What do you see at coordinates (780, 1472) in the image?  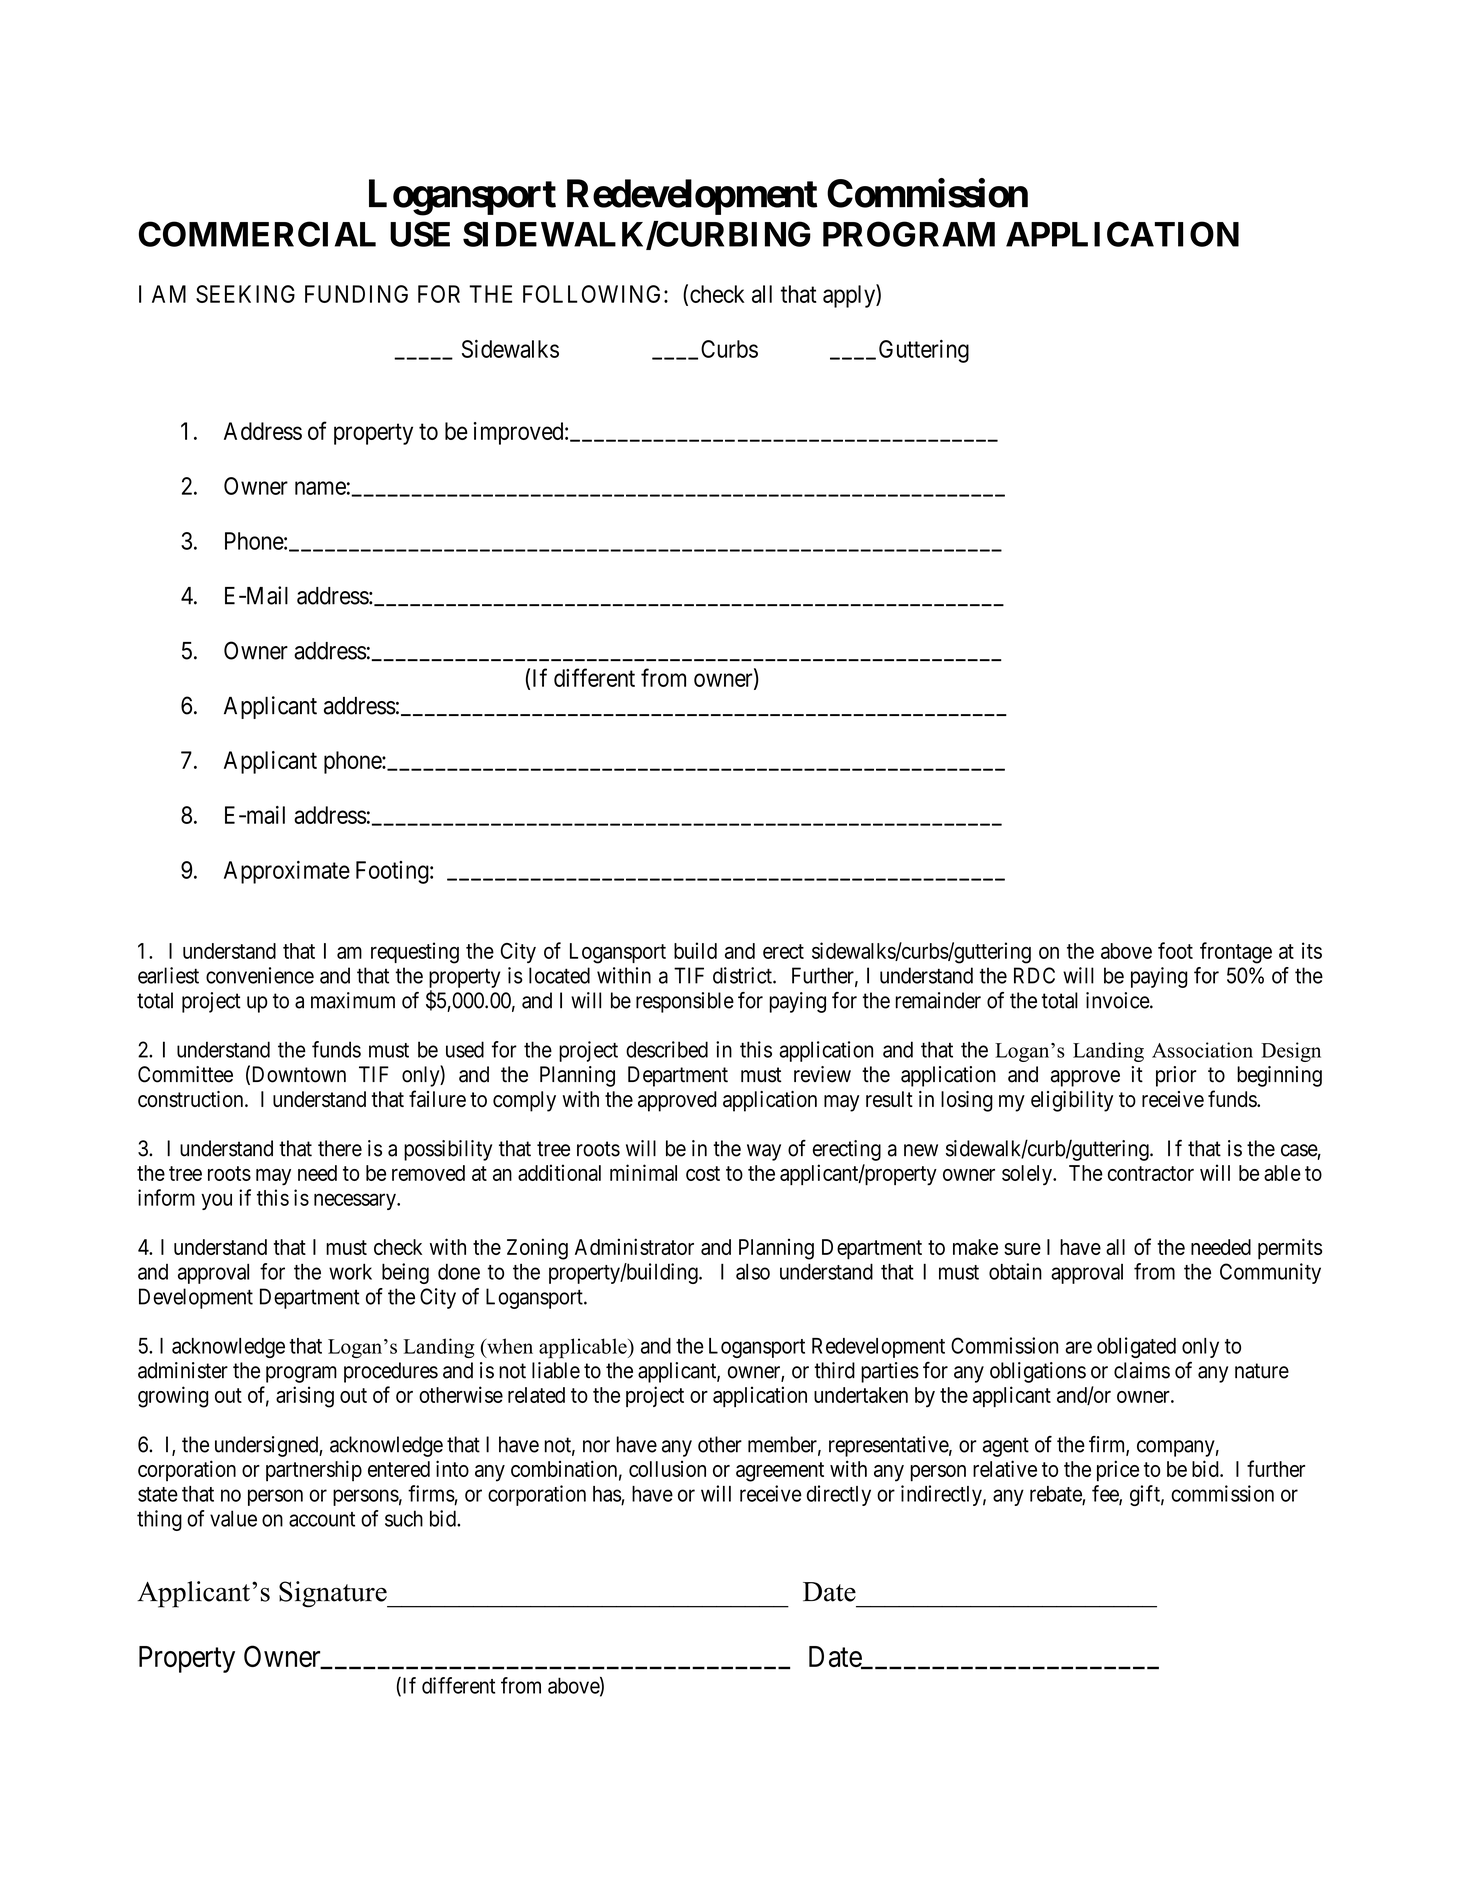 I see `agreement` at bounding box center [780, 1472].
